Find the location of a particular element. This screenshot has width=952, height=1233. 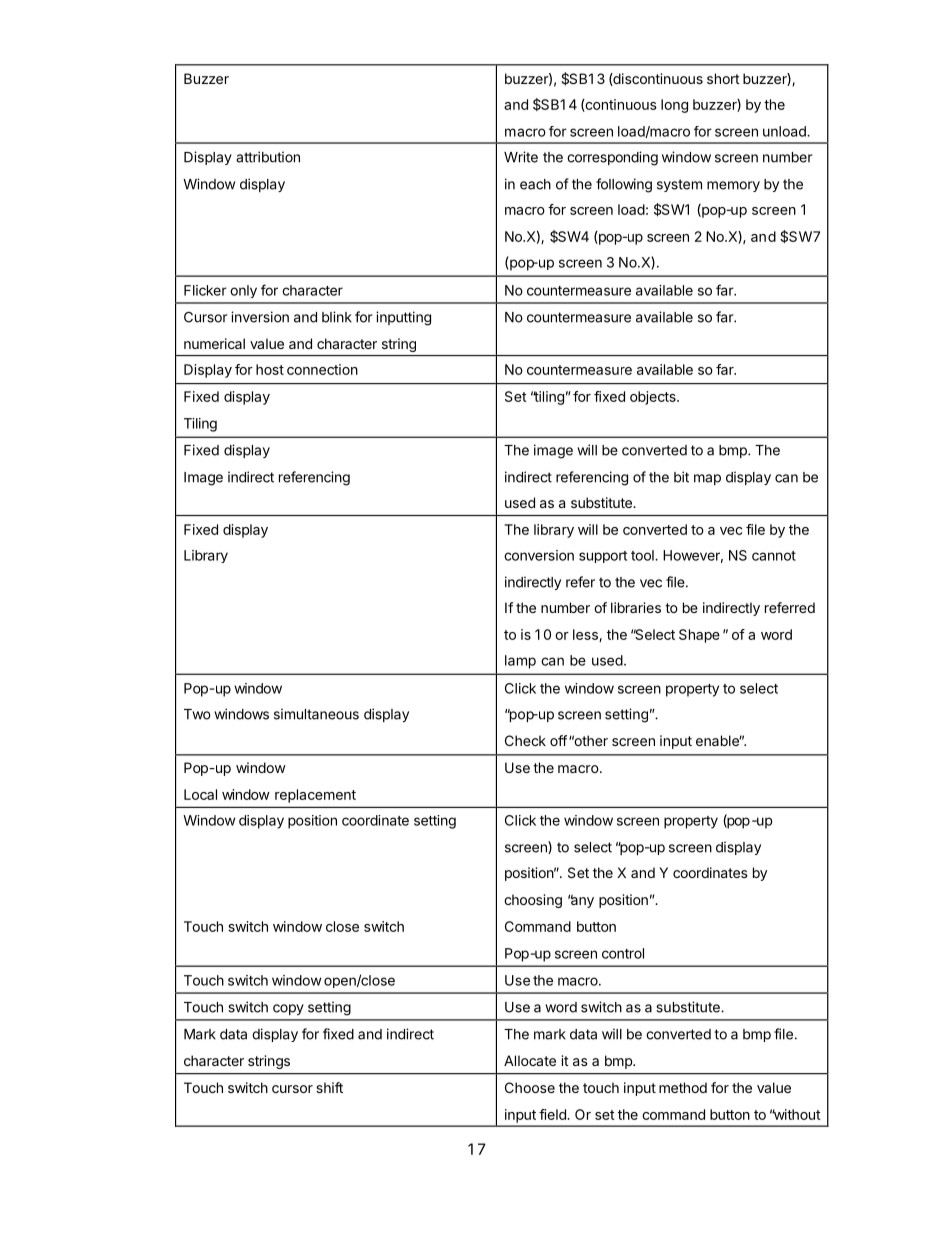

attribution is located at coordinates (268, 157).
